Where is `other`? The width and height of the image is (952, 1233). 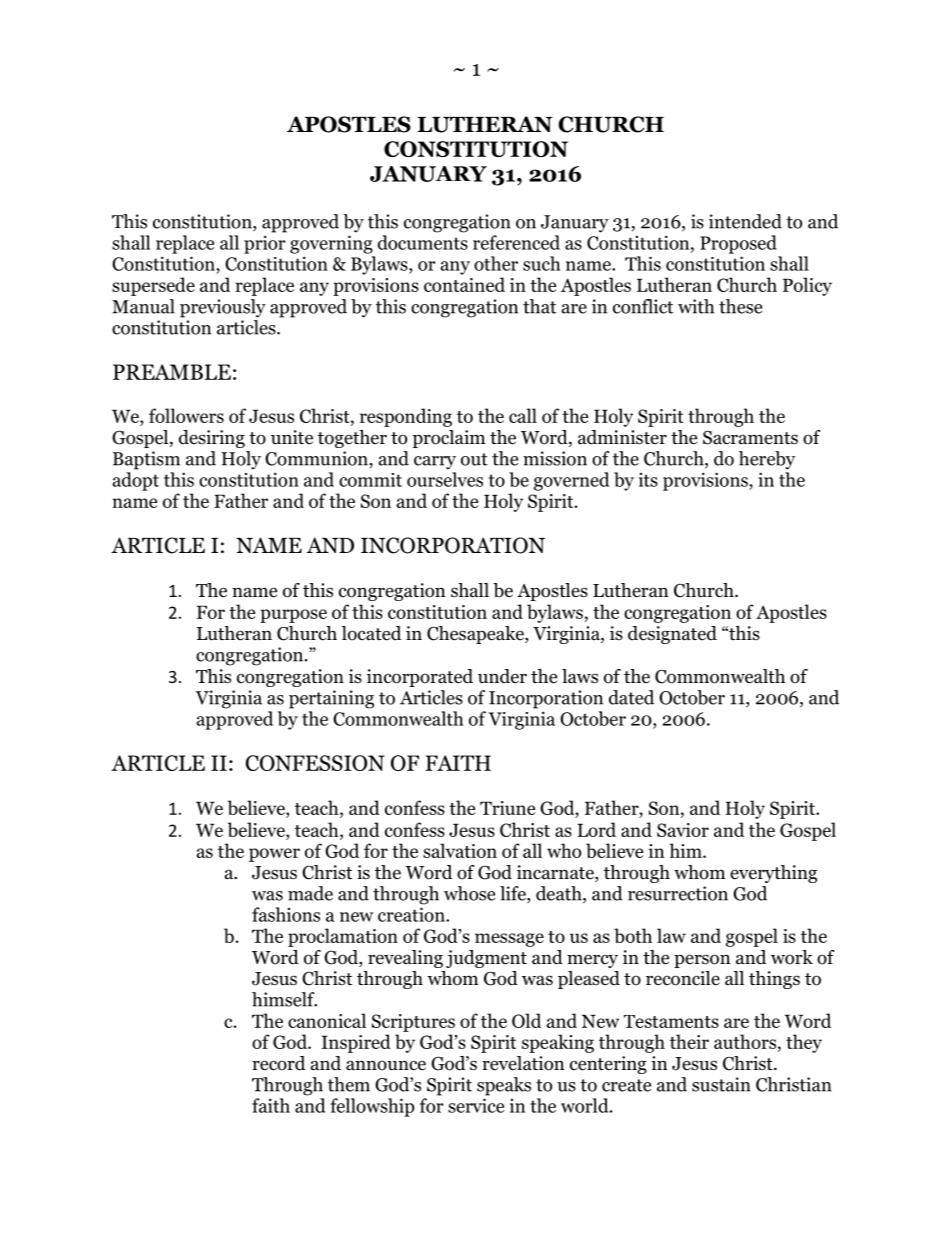
other is located at coordinates (496, 263).
